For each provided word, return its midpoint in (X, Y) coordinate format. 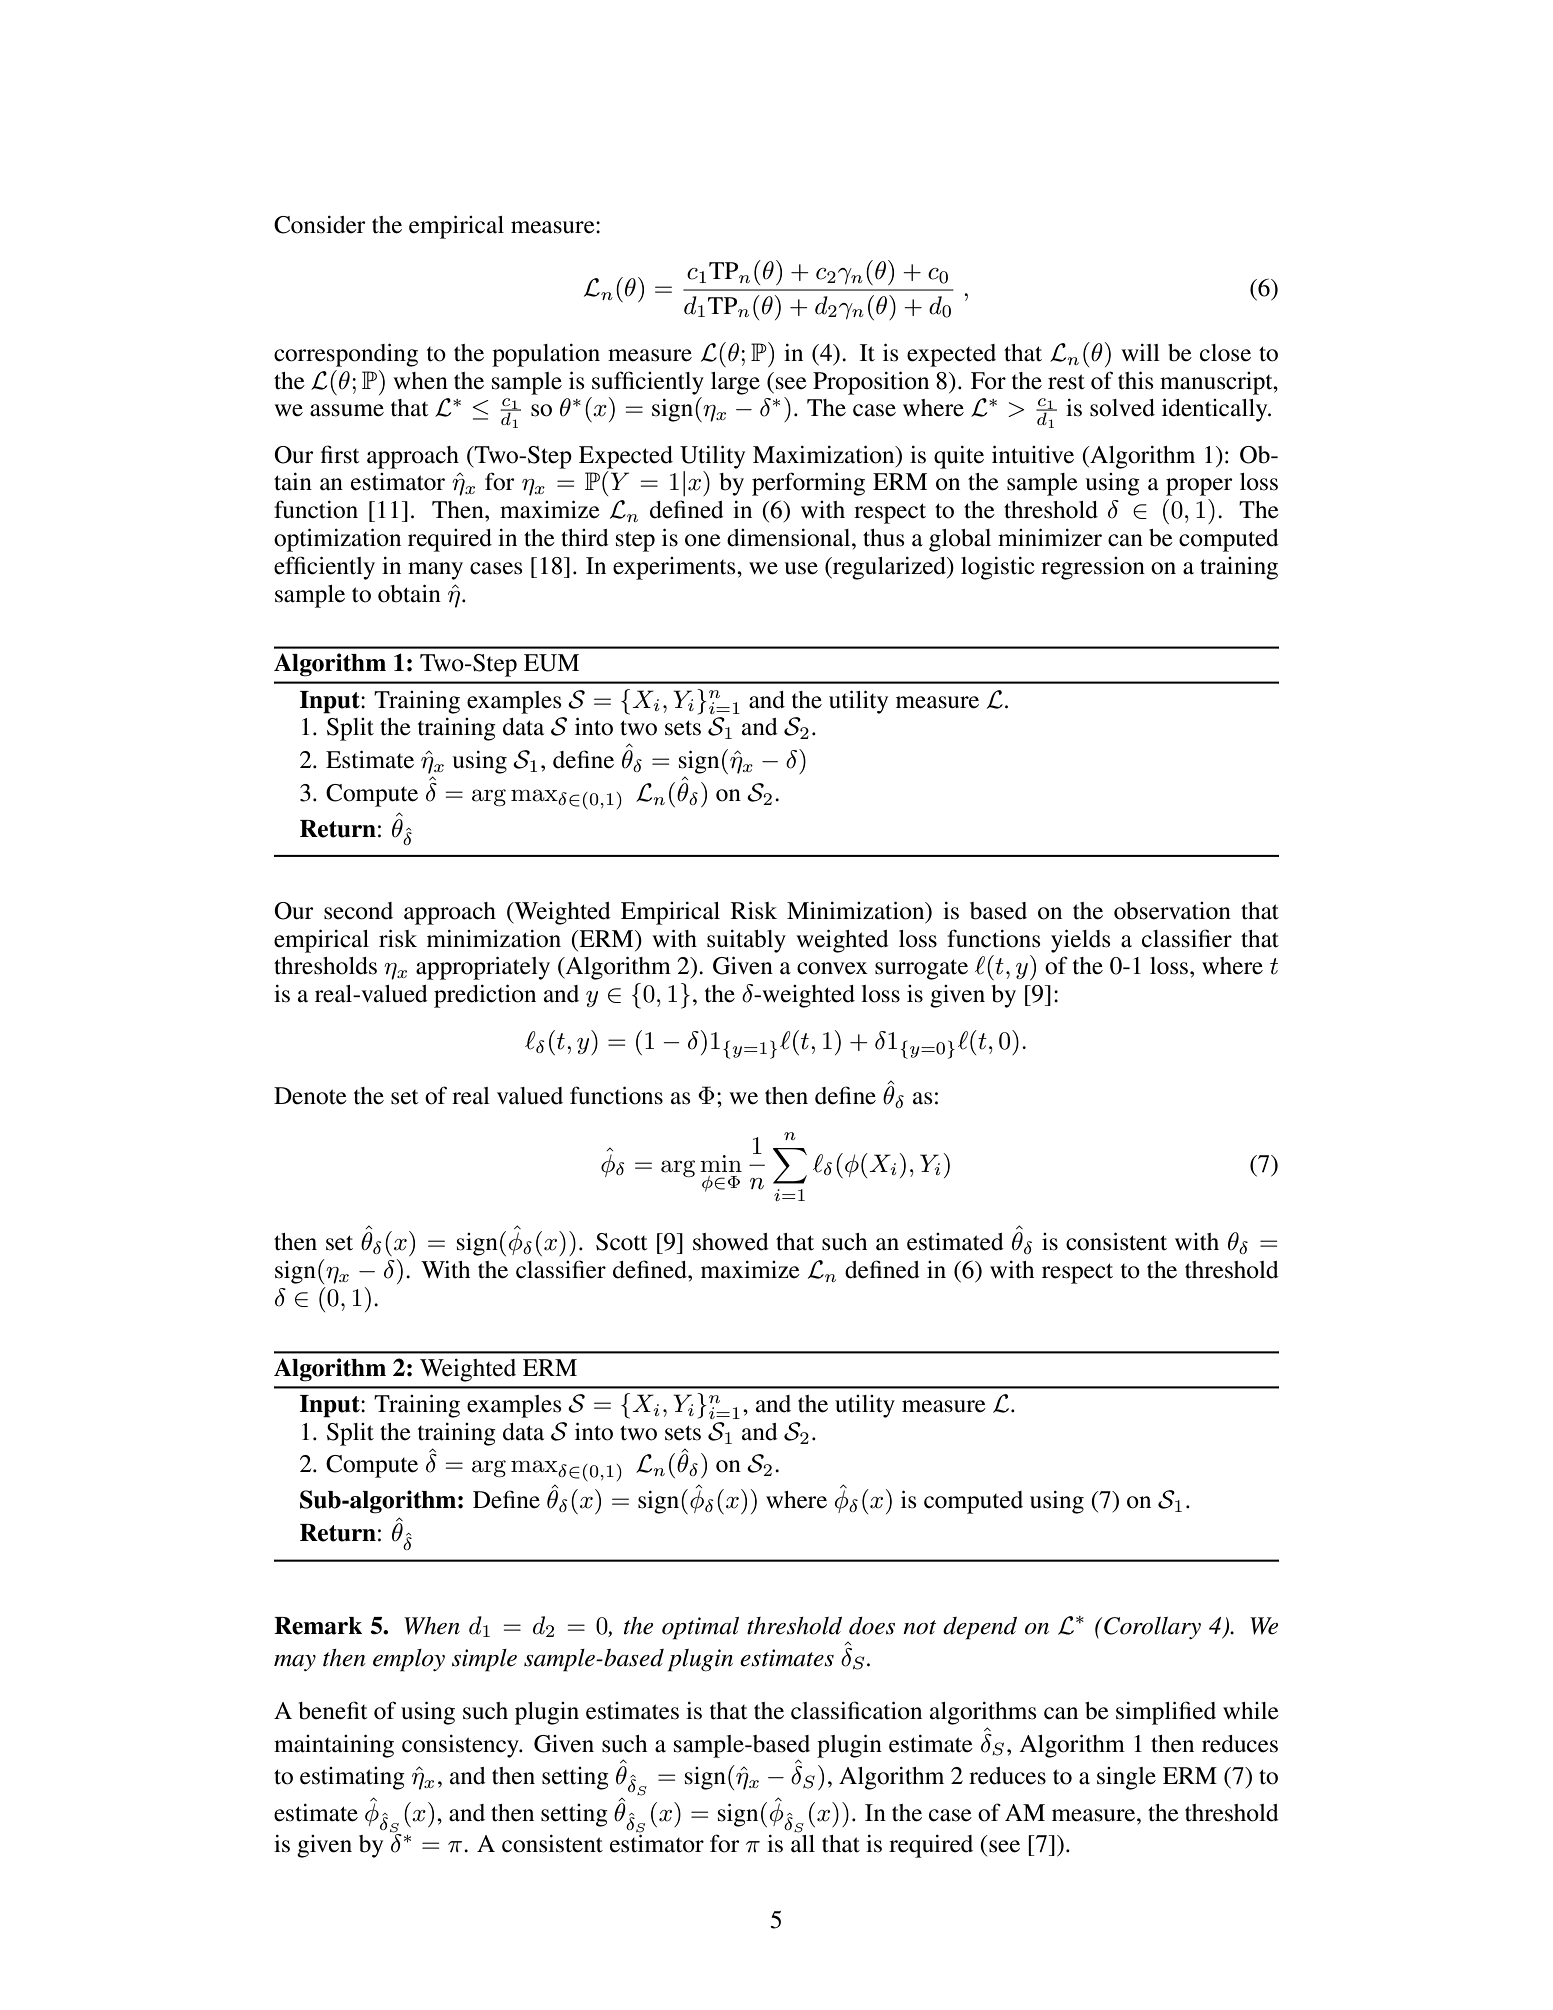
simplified (1166, 1713)
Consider (320, 225)
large (735, 383)
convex (832, 968)
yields (1080, 941)
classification (856, 1710)
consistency (461, 1746)
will (1140, 352)
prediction (485, 996)
